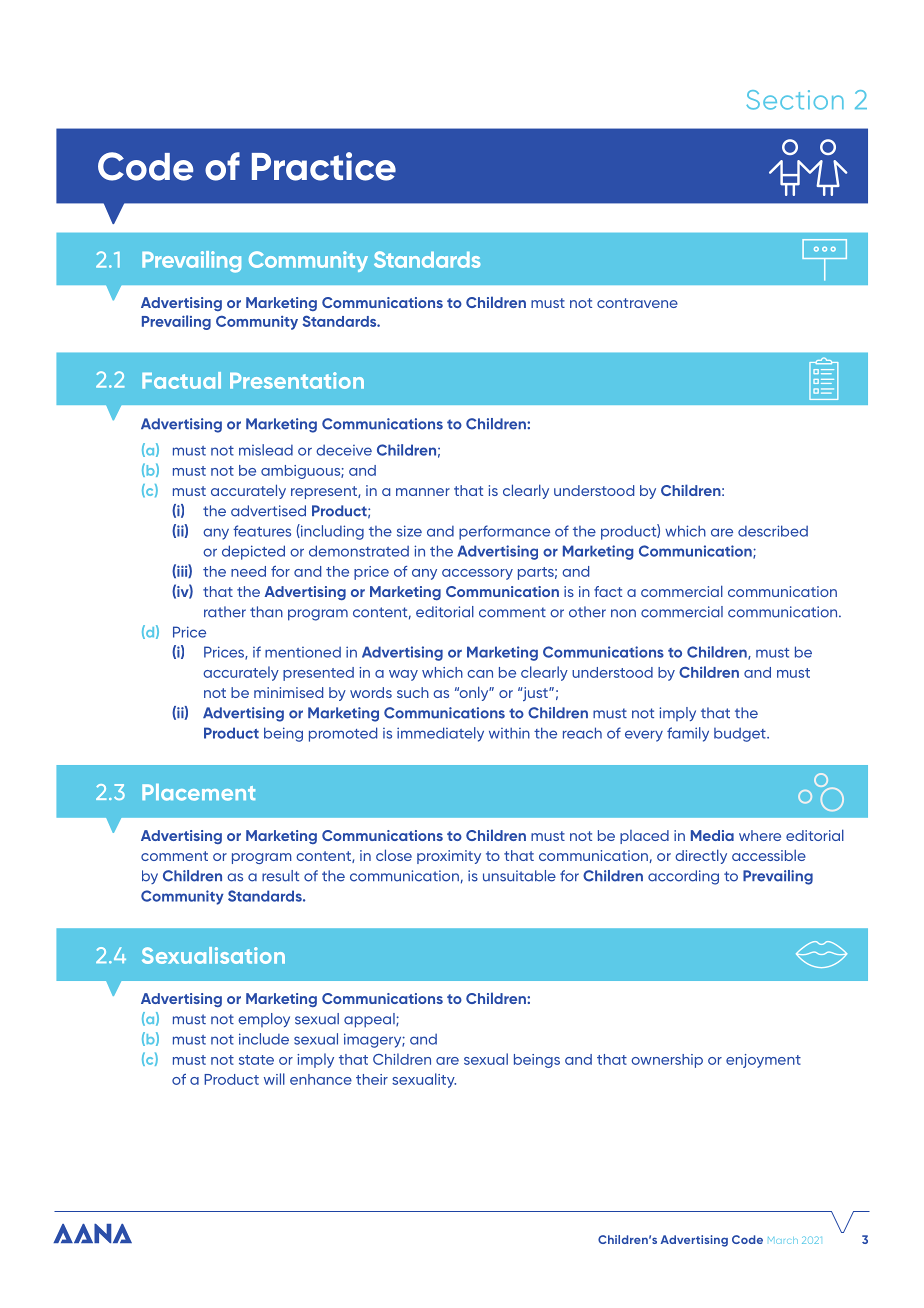  What do you see at coordinates (297, 380) in the image?
I see `Presentation` at bounding box center [297, 380].
